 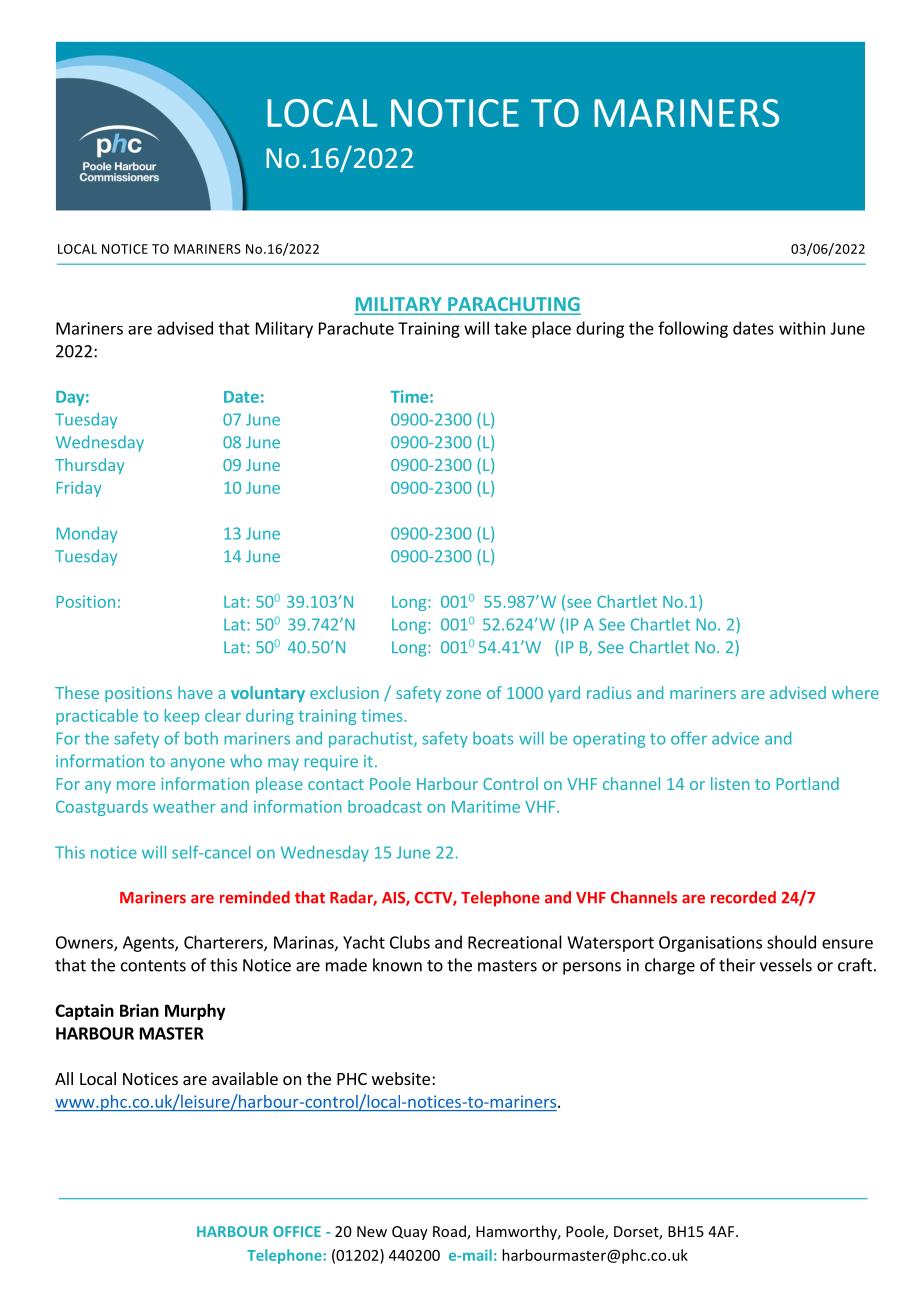 What do you see at coordinates (802, 328) in the screenshot?
I see `within` at bounding box center [802, 328].
